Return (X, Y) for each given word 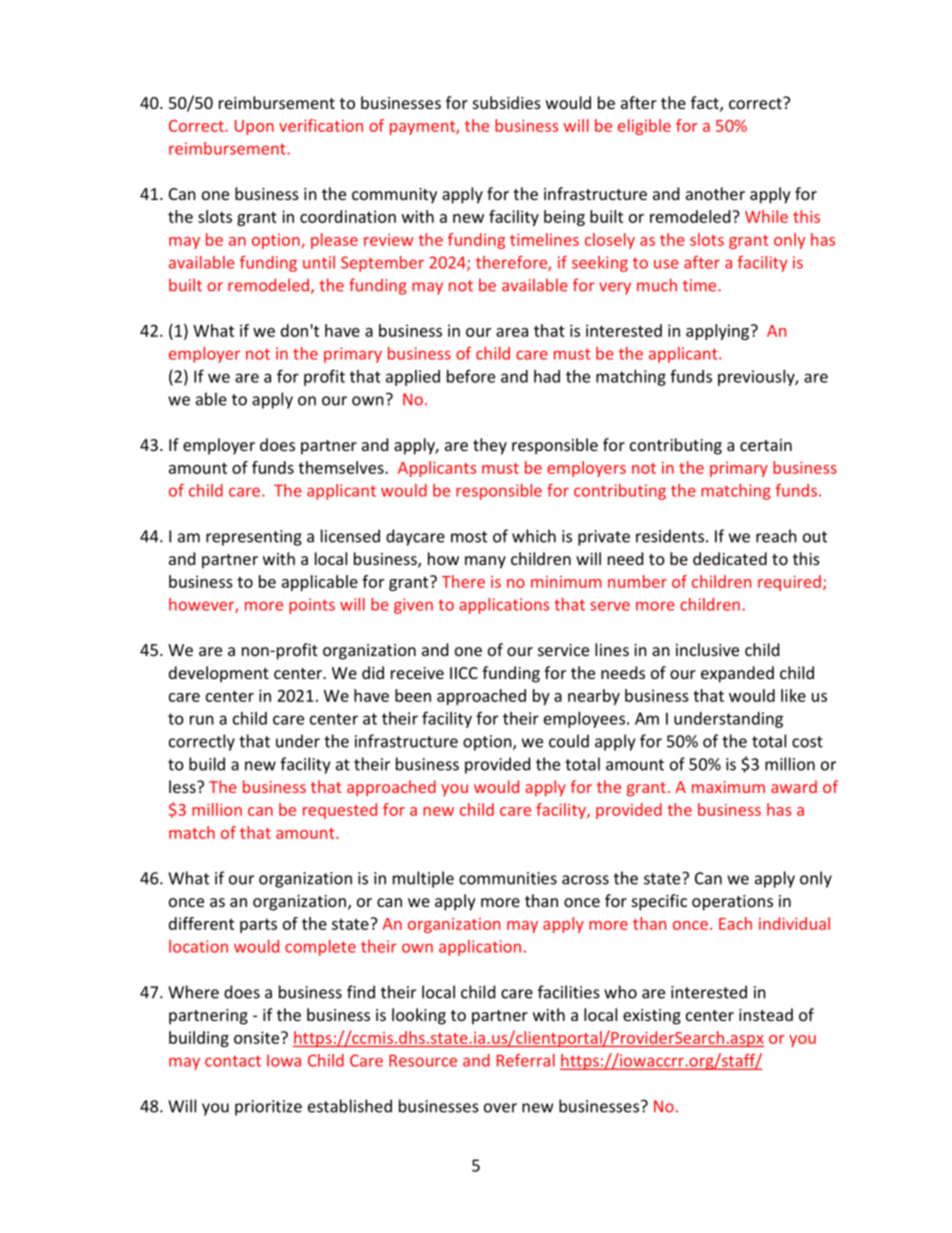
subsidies (507, 102)
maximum (728, 787)
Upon (254, 127)
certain (766, 445)
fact (706, 104)
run (202, 720)
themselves (342, 467)
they (490, 446)
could (569, 741)
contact (233, 1061)
